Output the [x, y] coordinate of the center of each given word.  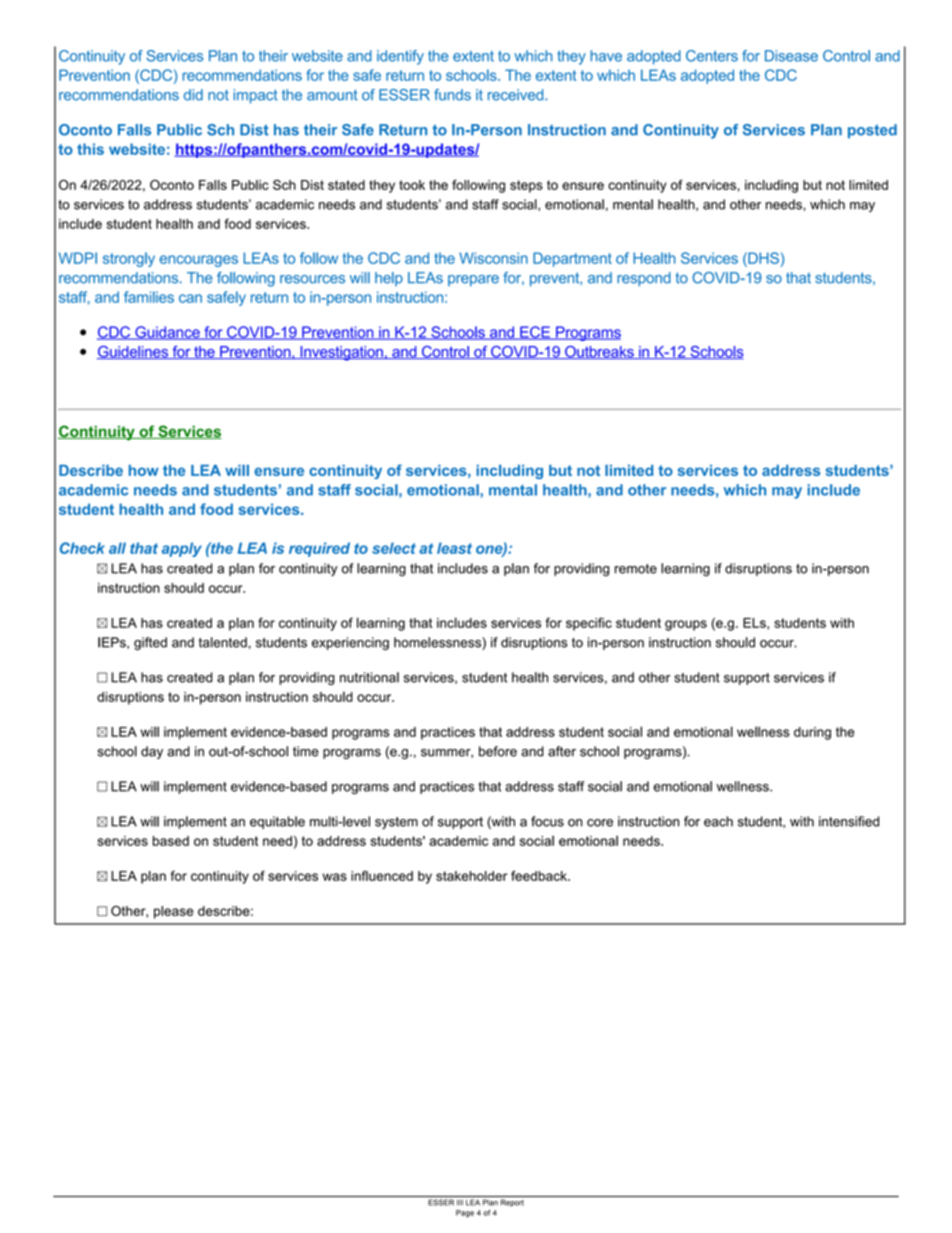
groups [686, 625]
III [460, 1202]
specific [589, 624]
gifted [150, 643]
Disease [791, 56]
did [193, 95]
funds [452, 95]
